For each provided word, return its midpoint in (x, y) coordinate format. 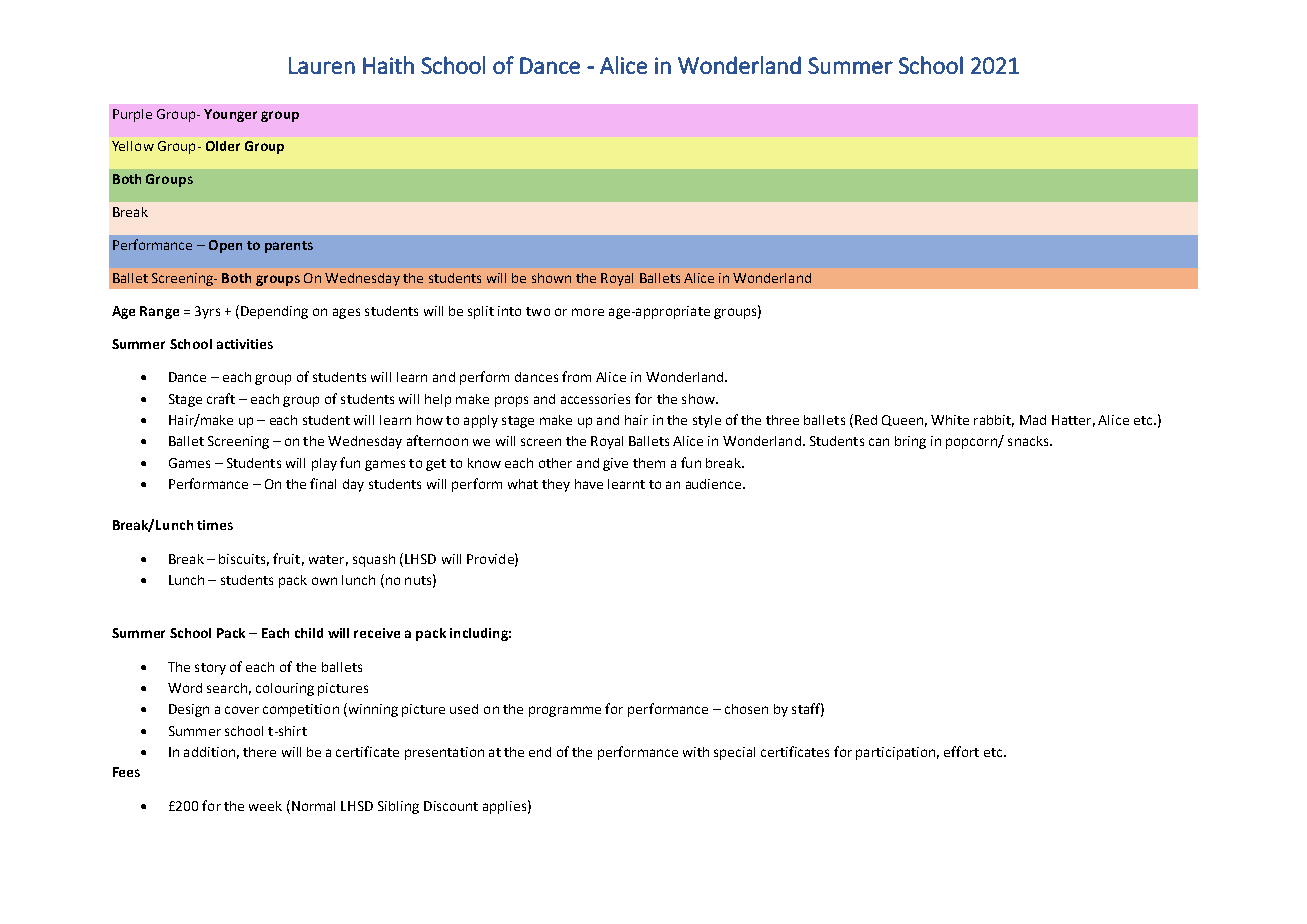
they (556, 485)
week (265, 806)
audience (715, 484)
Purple (132, 115)
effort (961, 751)
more (588, 312)
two (538, 311)
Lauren (322, 65)
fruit (286, 558)
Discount (451, 806)
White (950, 420)
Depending (274, 312)
